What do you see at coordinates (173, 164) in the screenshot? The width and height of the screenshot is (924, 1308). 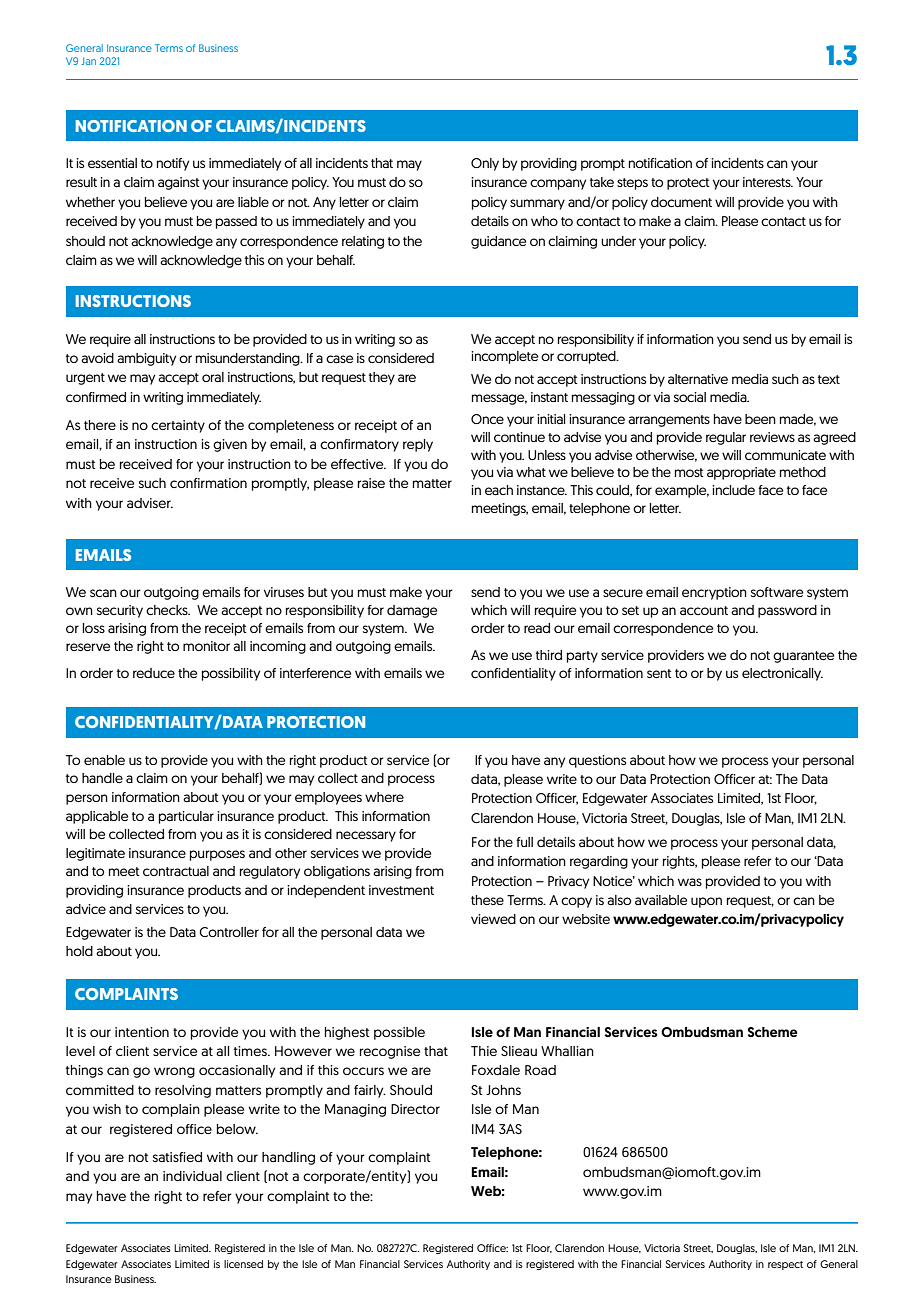 I see `notify` at bounding box center [173, 164].
